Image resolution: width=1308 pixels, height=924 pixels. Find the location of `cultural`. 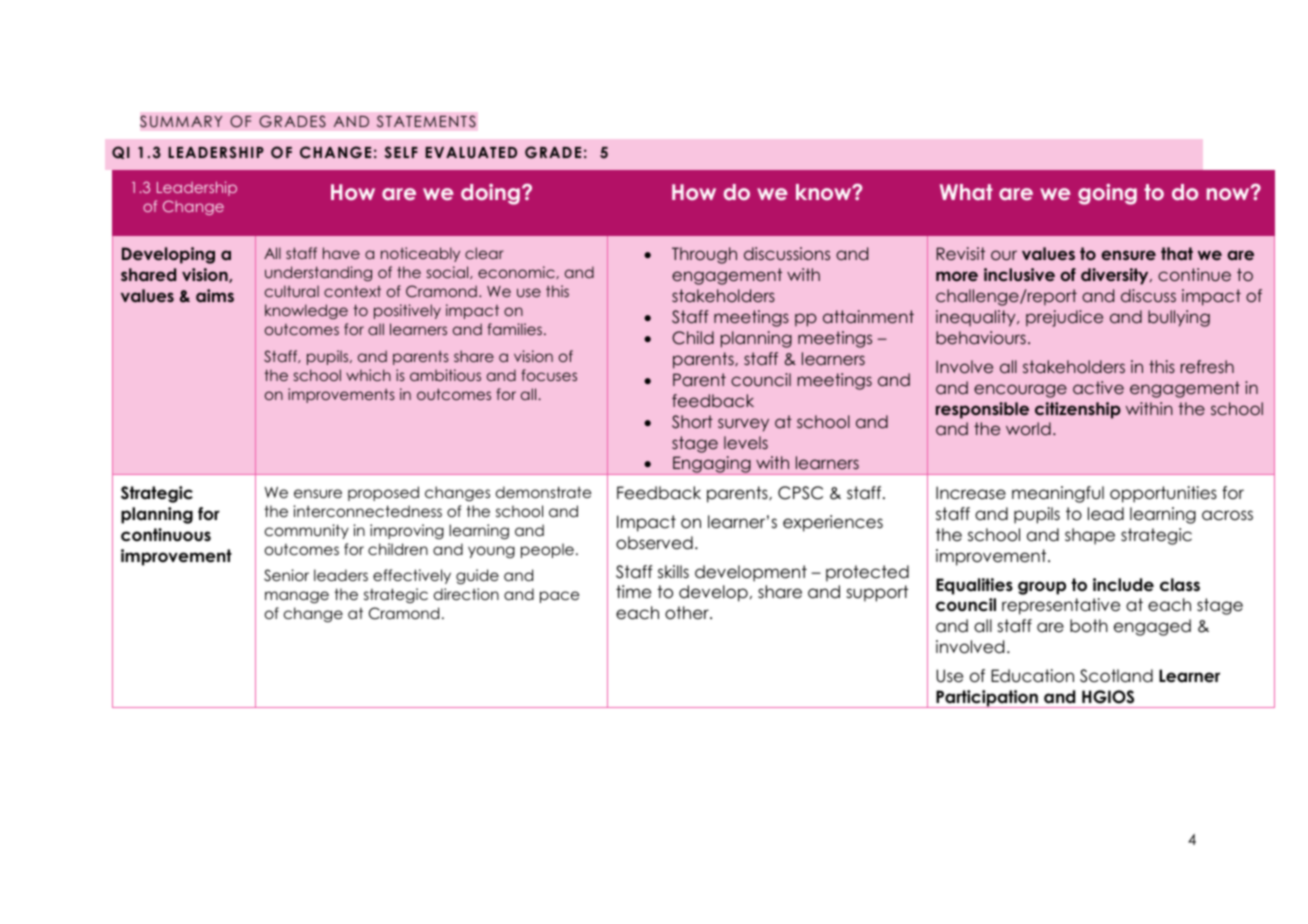

cultural is located at coordinates (292, 291).
